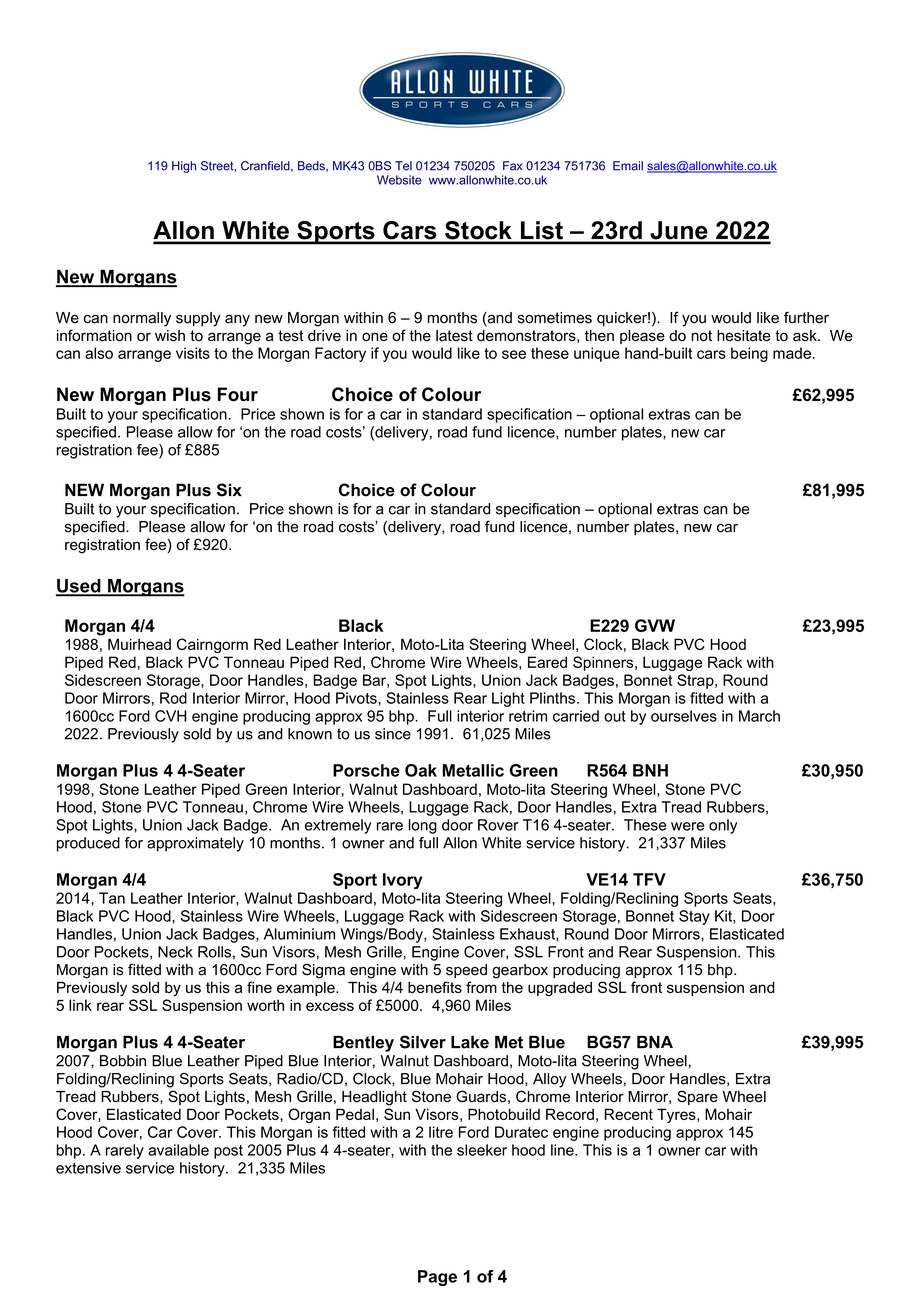 The height and width of the screenshot is (1308, 924). What do you see at coordinates (399, 180) in the screenshot?
I see `Website` at bounding box center [399, 180].
